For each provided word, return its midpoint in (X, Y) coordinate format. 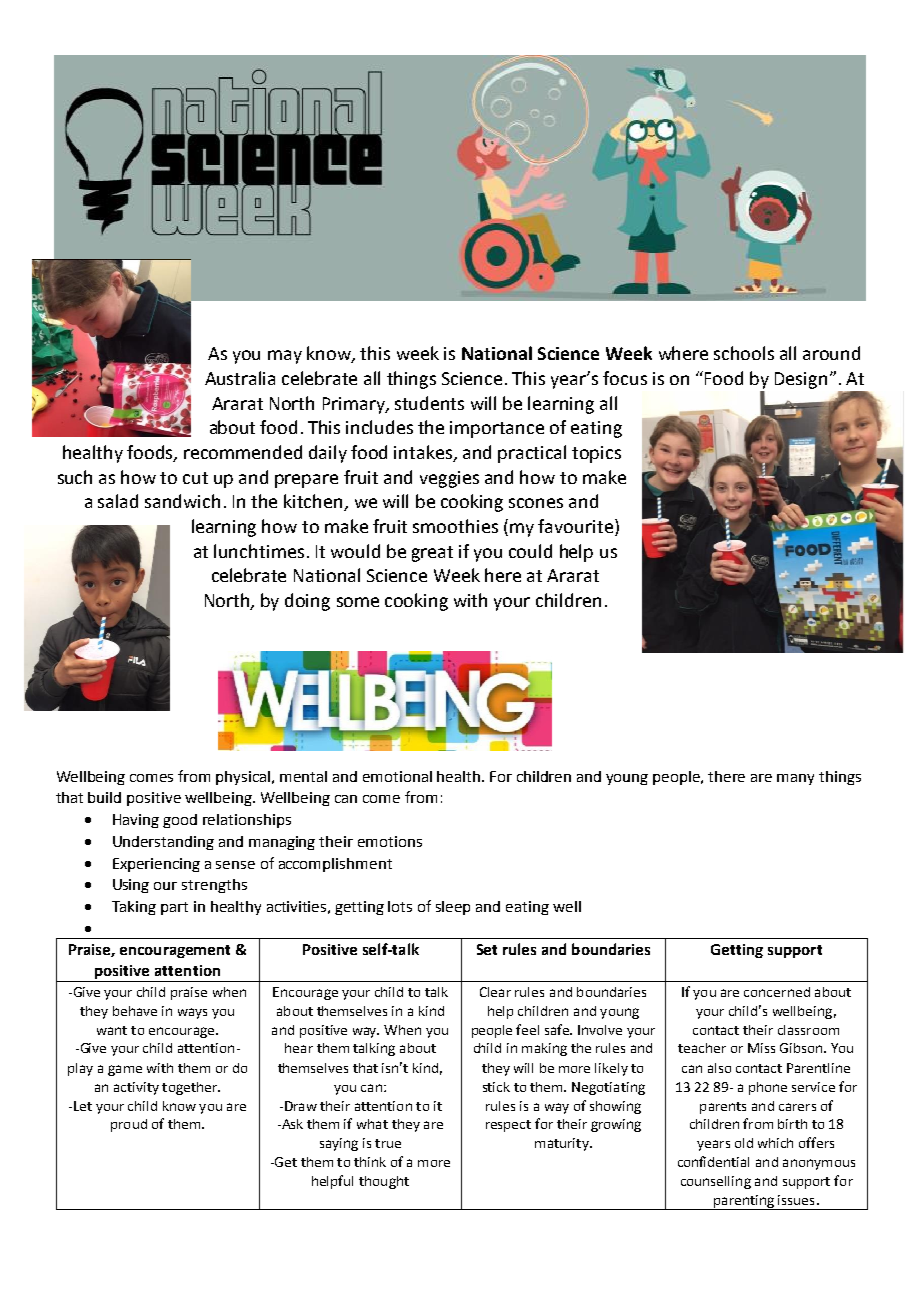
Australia (240, 378)
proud (129, 1125)
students (429, 403)
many (795, 779)
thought (384, 1182)
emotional (397, 776)
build (104, 797)
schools (744, 353)
